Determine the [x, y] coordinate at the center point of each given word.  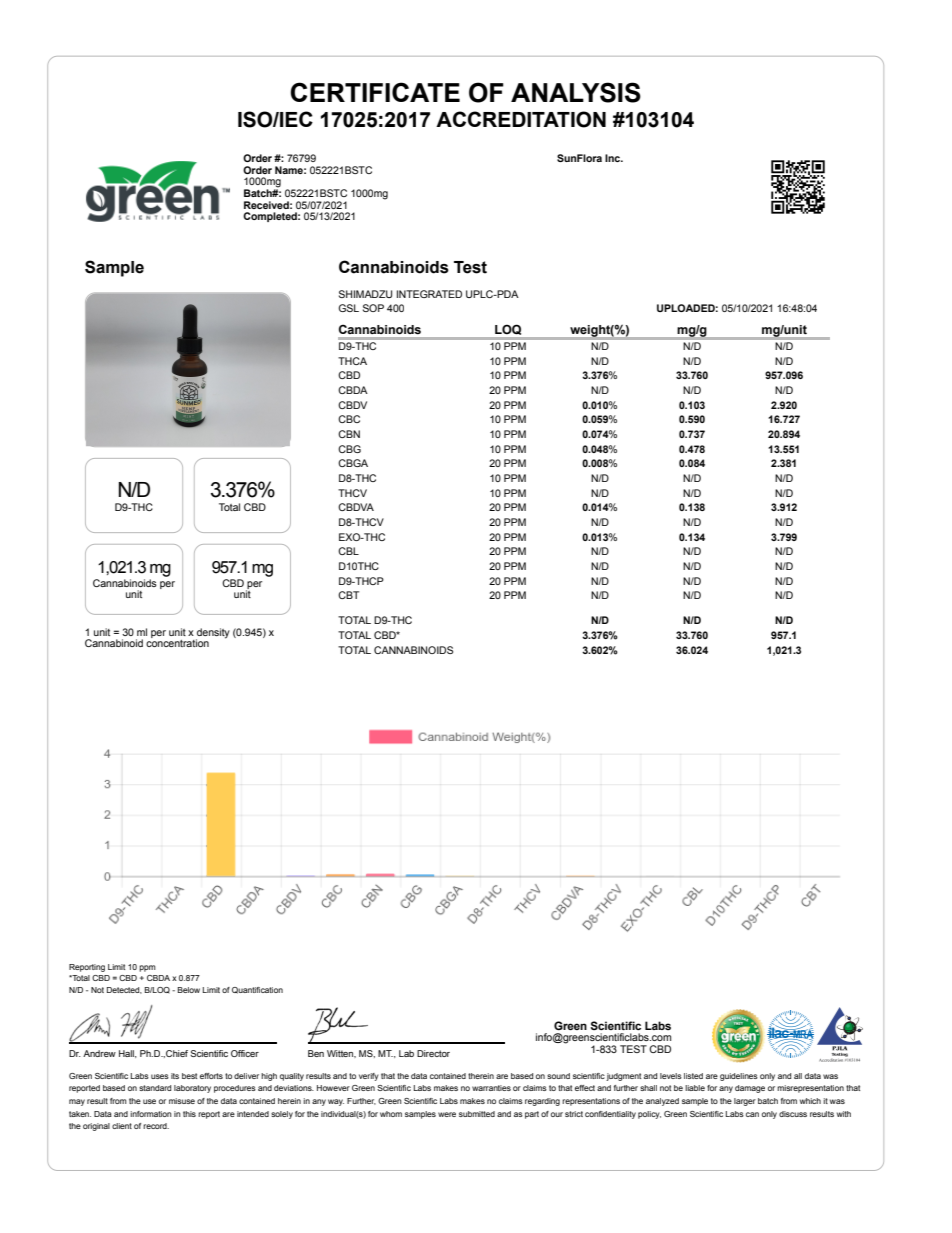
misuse [182, 1101]
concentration [177, 642]
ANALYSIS [576, 92]
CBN [349, 434]
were [447, 1114]
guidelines [739, 1077]
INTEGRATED [429, 294]
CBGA [353, 463]
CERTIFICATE [375, 92]
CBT [348, 595]
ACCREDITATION [521, 119]
